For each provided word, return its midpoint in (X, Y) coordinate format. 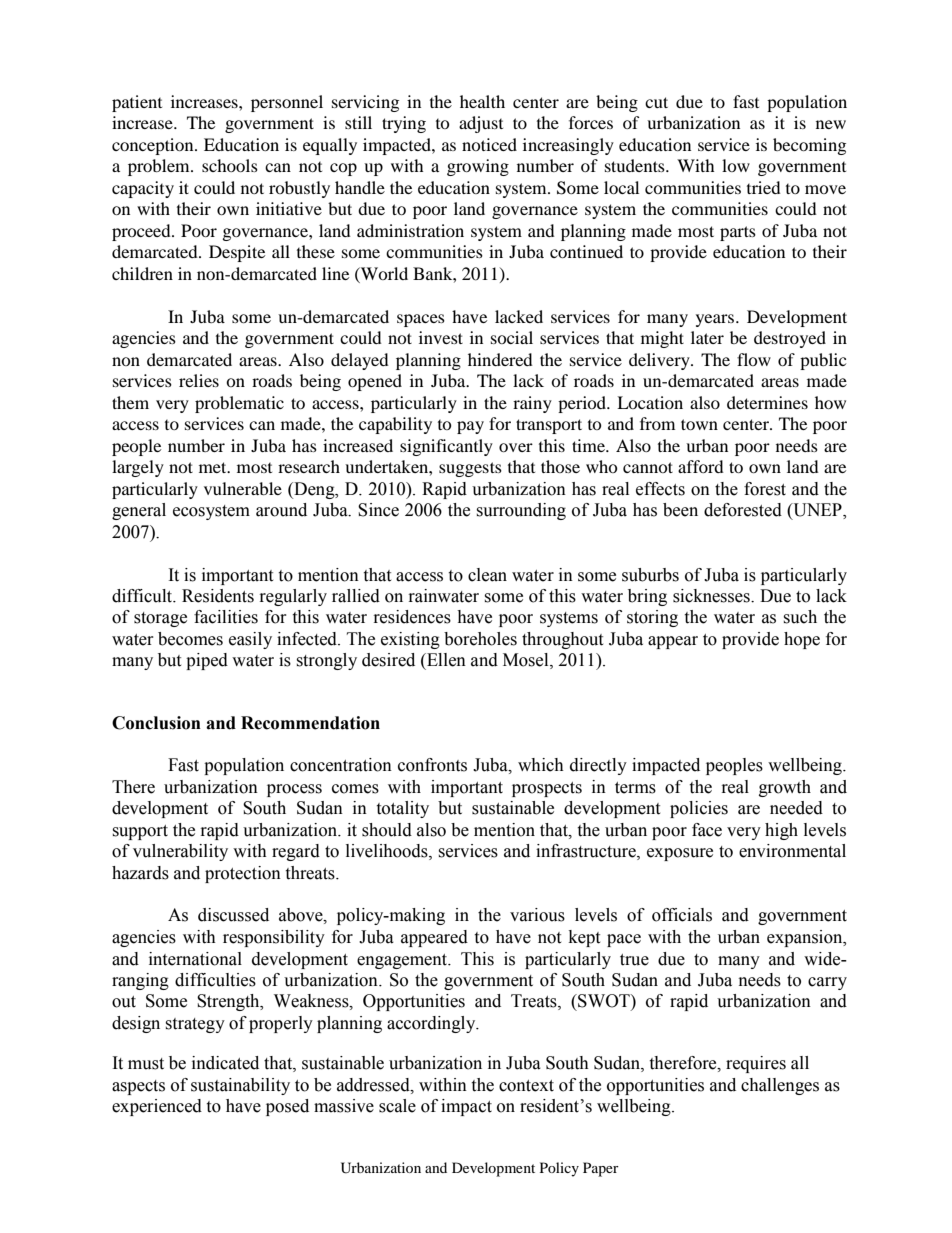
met (214, 467)
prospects (547, 789)
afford (701, 466)
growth (785, 788)
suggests (470, 469)
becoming (809, 146)
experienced (157, 1107)
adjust (481, 124)
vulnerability (180, 852)
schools (230, 165)
